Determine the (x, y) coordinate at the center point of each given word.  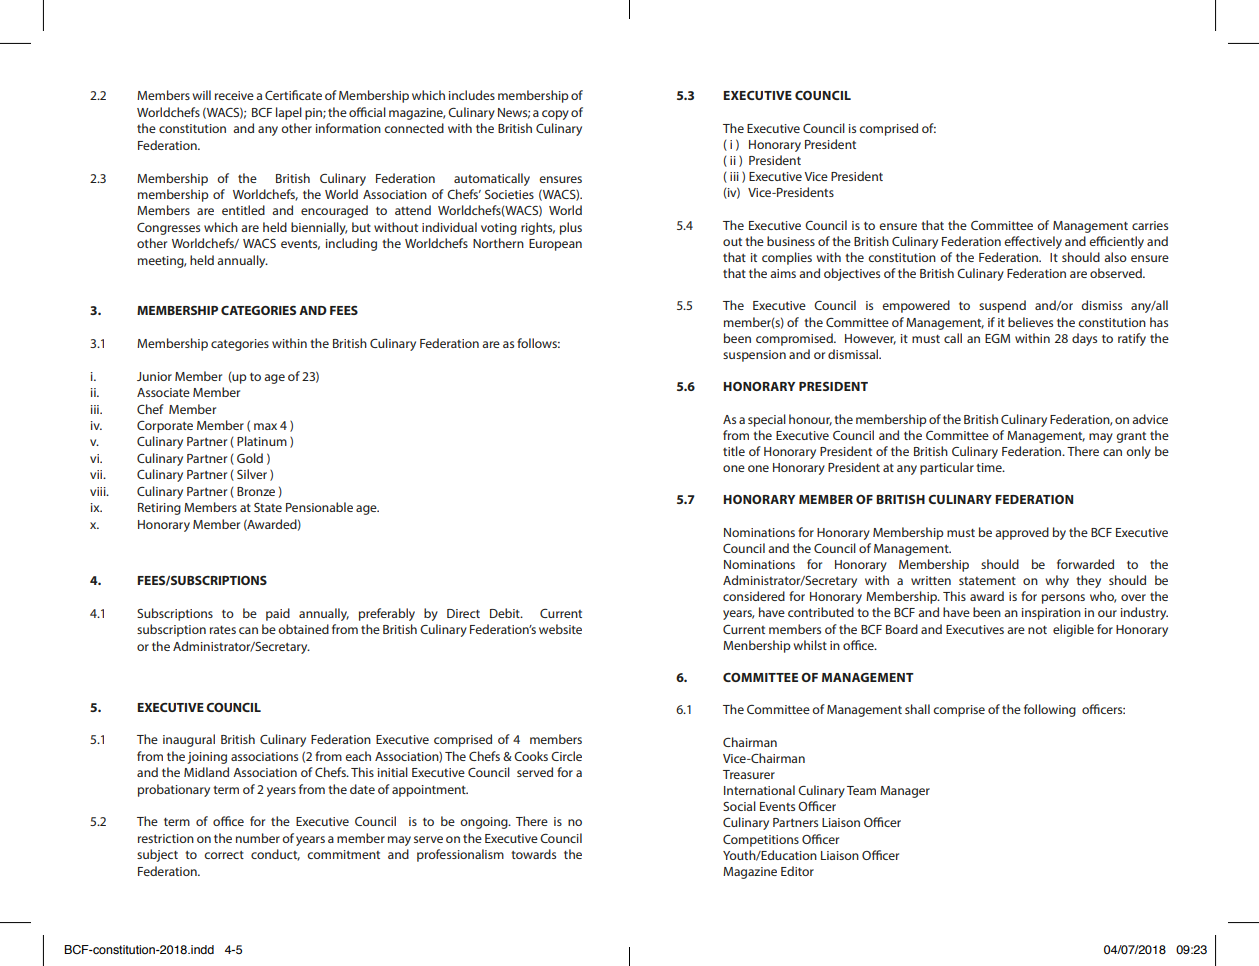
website (560, 629)
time (990, 467)
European (555, 245)
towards (533, 854)
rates (223, 630)
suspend (1002, 306)
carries (1150, 225)
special (767, 420)
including (351, 244)
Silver (252, 474)
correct (224, 855)
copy (555, 115)
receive (234, 95)
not (1037, 630)
